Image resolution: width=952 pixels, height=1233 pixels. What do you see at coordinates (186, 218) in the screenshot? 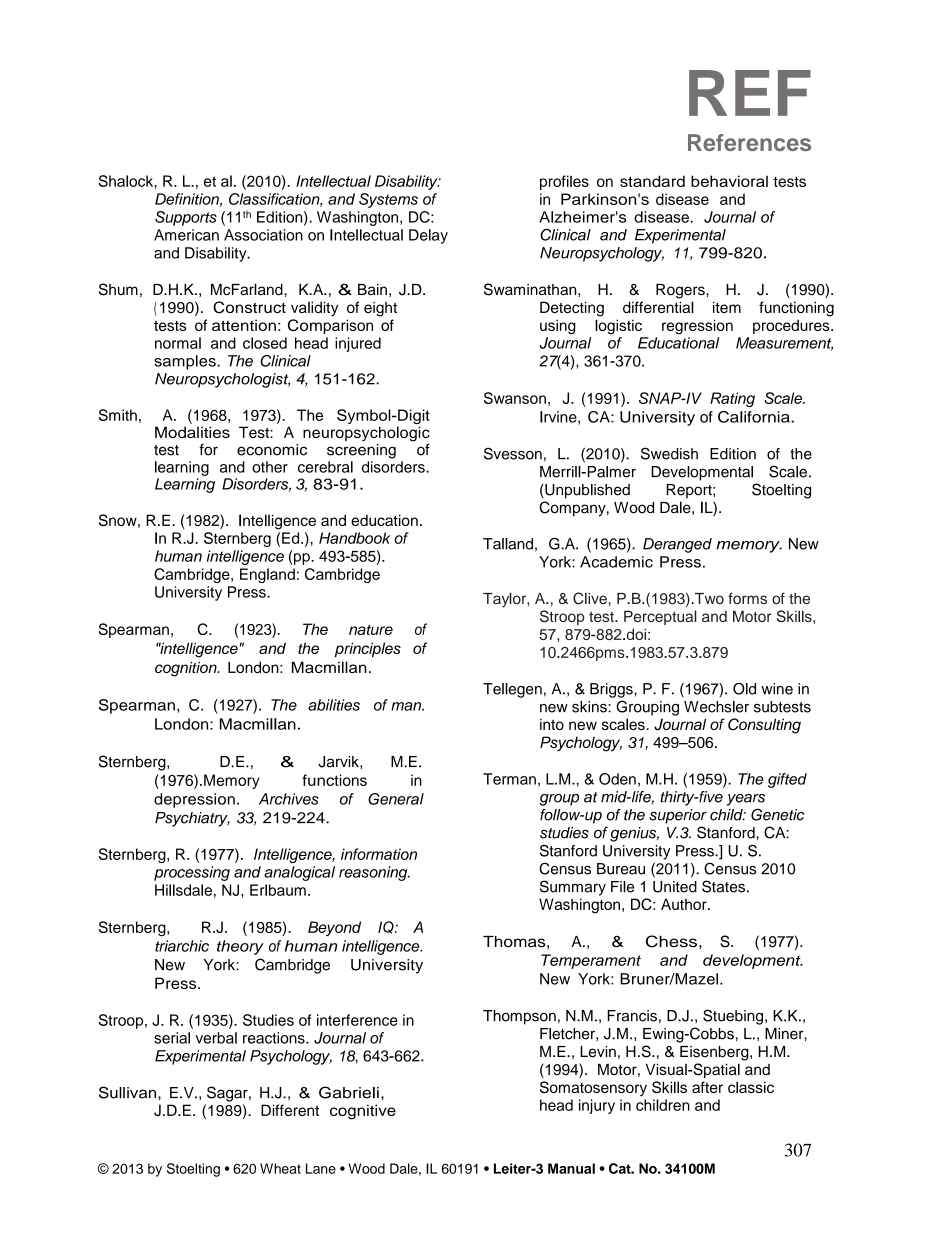
I see `Supports` at bounding box center [186, 218].
